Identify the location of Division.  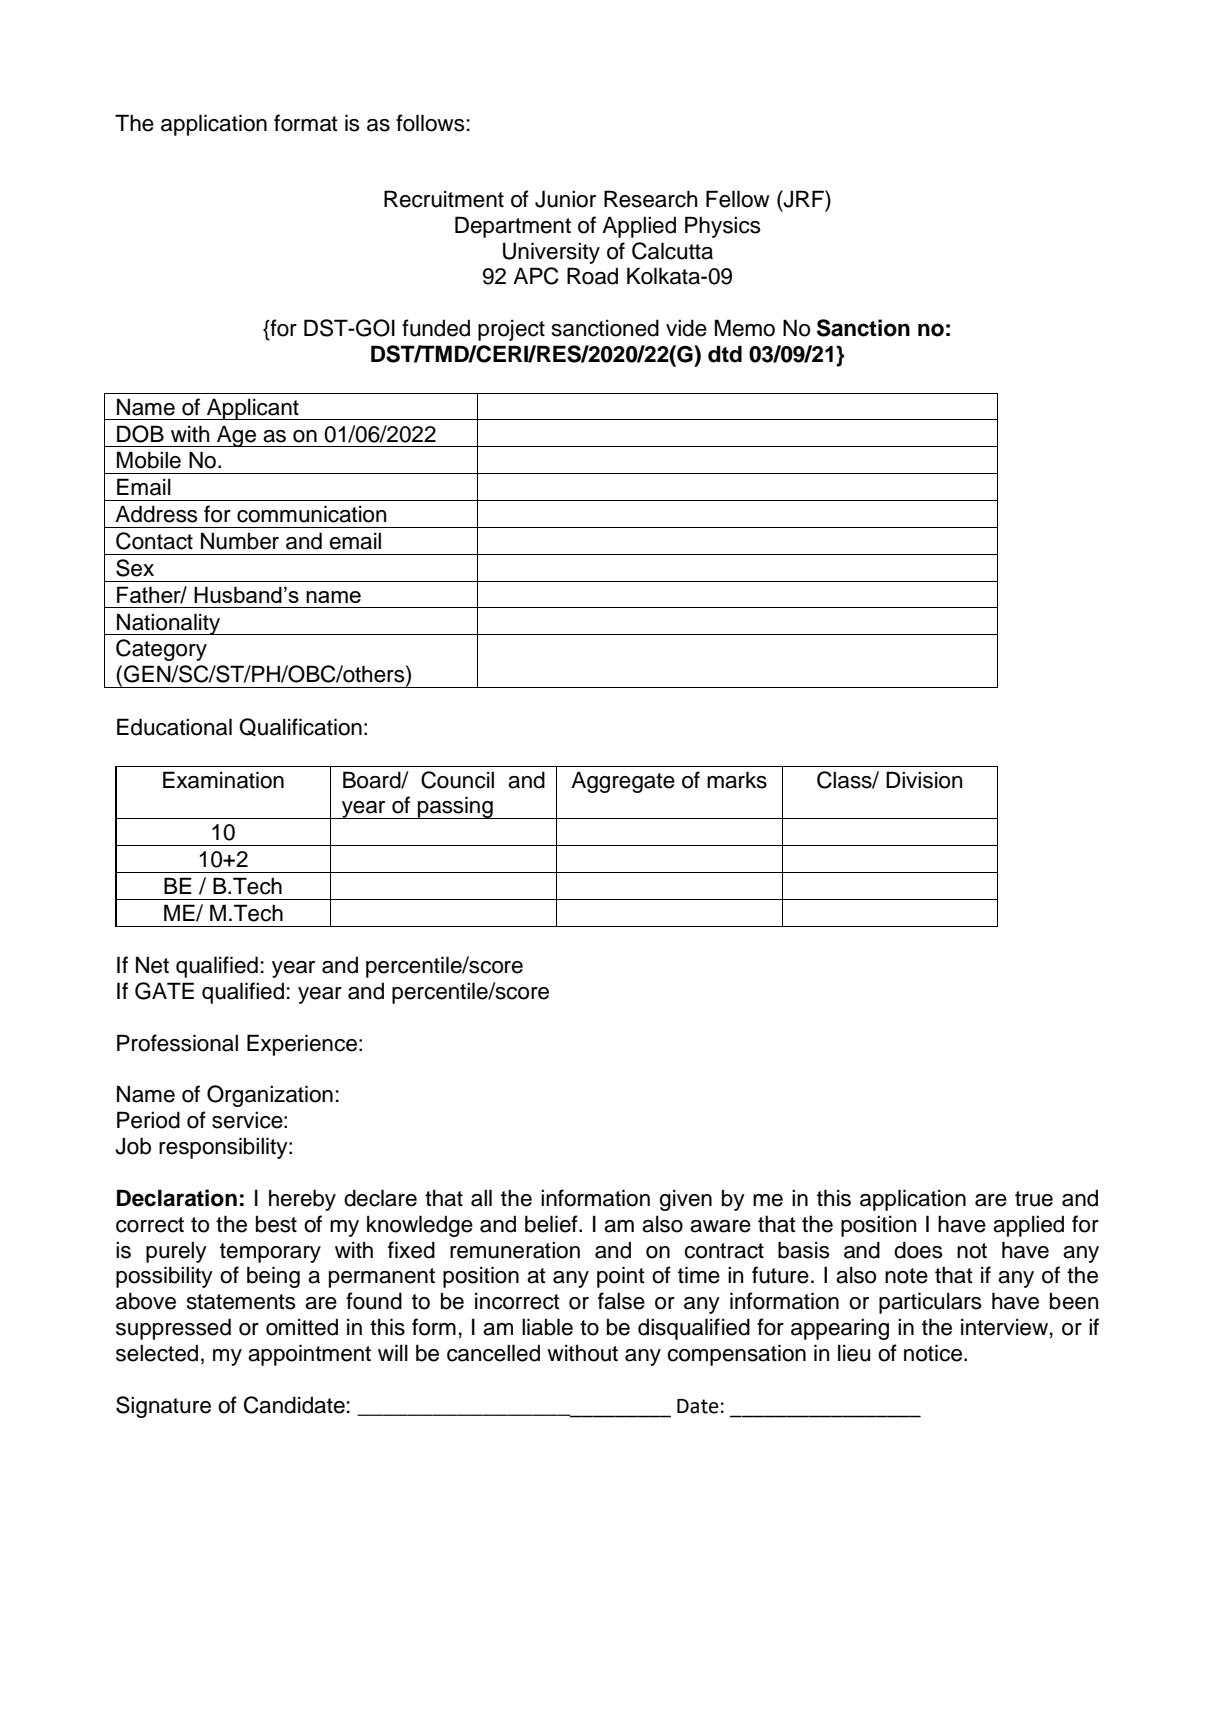
(924, 780).
